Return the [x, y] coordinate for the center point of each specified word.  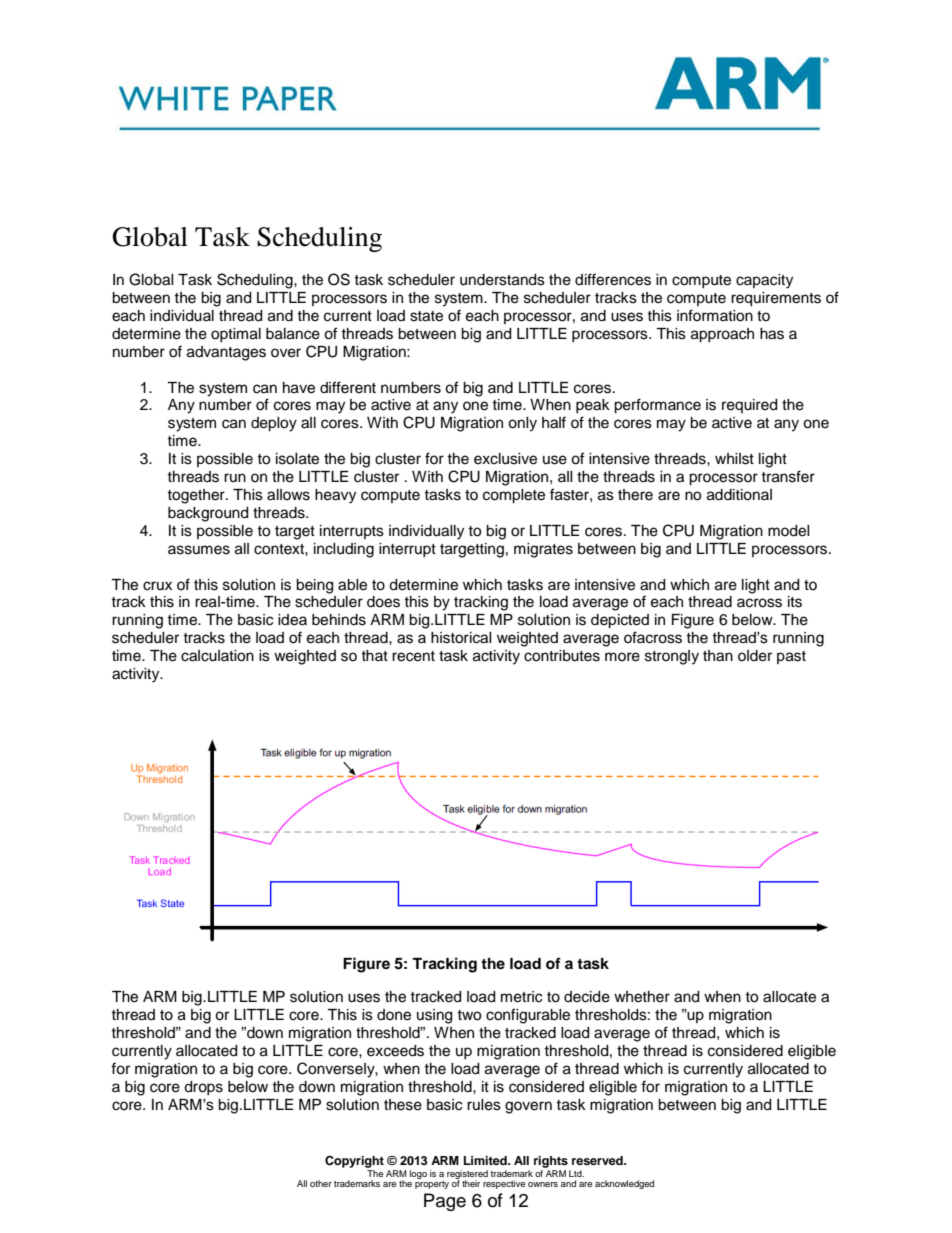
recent [413, 656]
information [715, 315]
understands [502, 280]
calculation [217, 656]
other [321, 1183]
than [718, 656]
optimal [236, 335]
